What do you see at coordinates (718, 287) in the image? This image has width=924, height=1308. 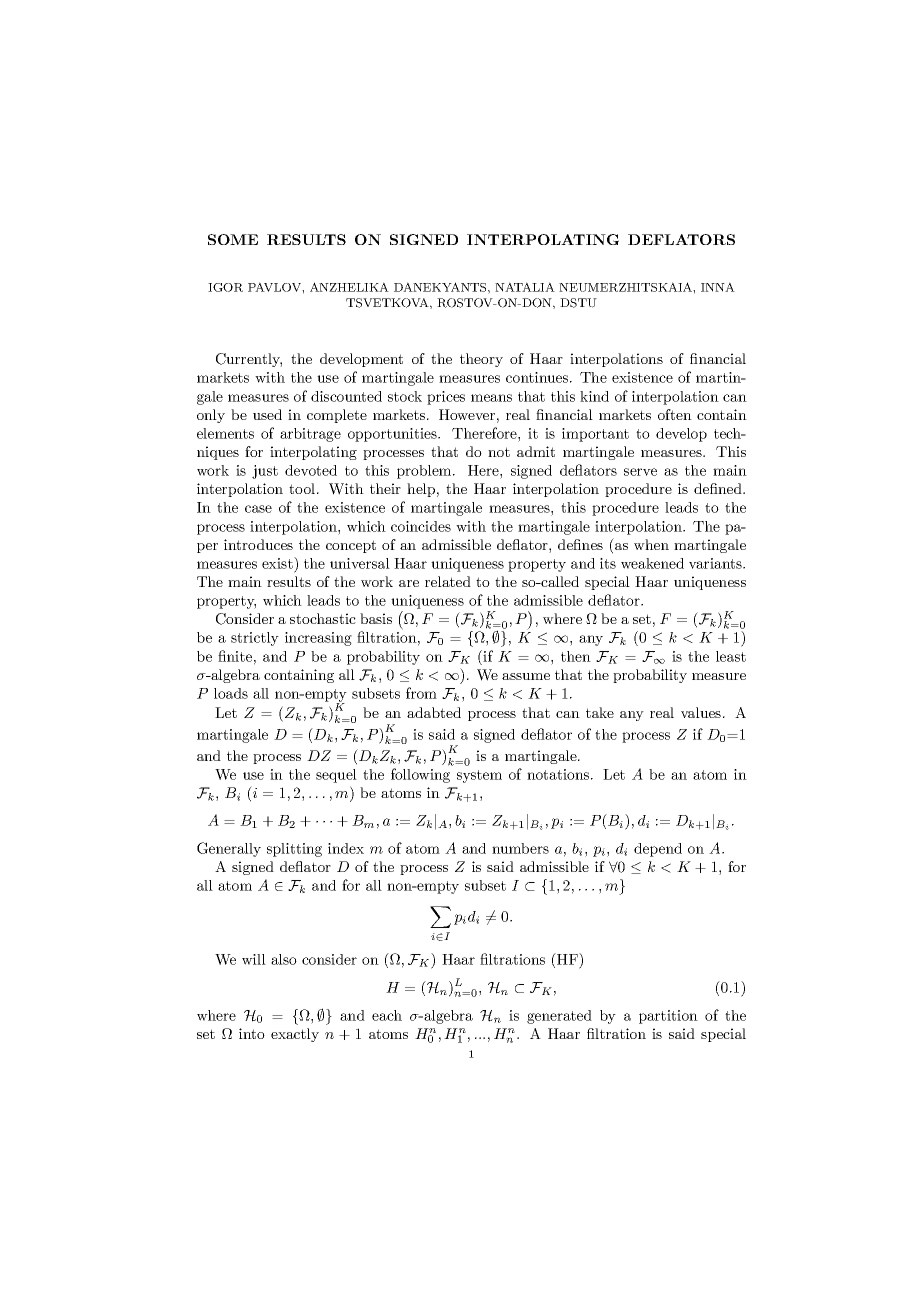 I see `INNA` at bounding box center [718, 287].
